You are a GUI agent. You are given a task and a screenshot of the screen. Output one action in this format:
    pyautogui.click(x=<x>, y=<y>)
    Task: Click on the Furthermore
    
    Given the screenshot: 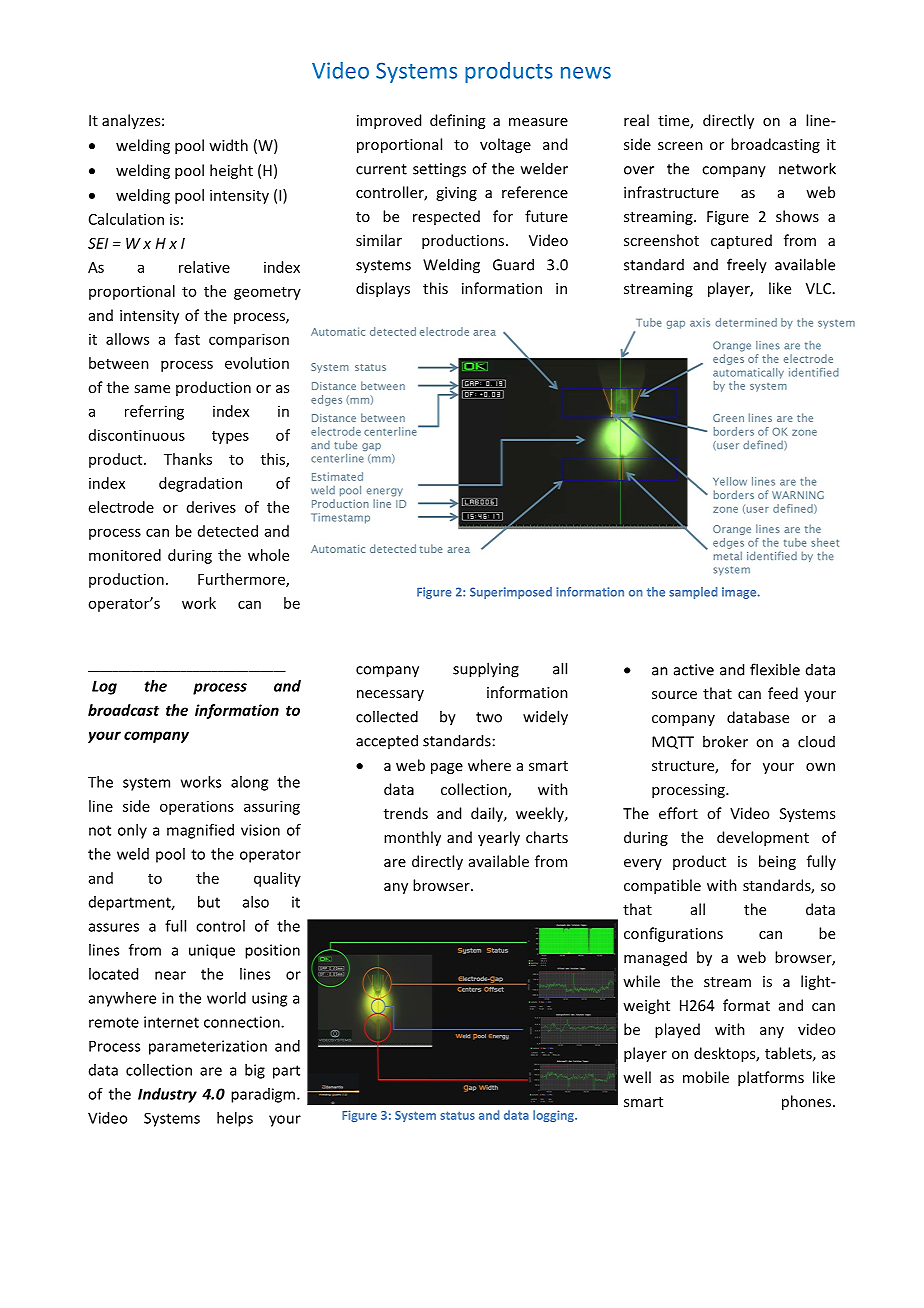 What is the action you would take?
    pyautogui.click(x=242, y=580)
